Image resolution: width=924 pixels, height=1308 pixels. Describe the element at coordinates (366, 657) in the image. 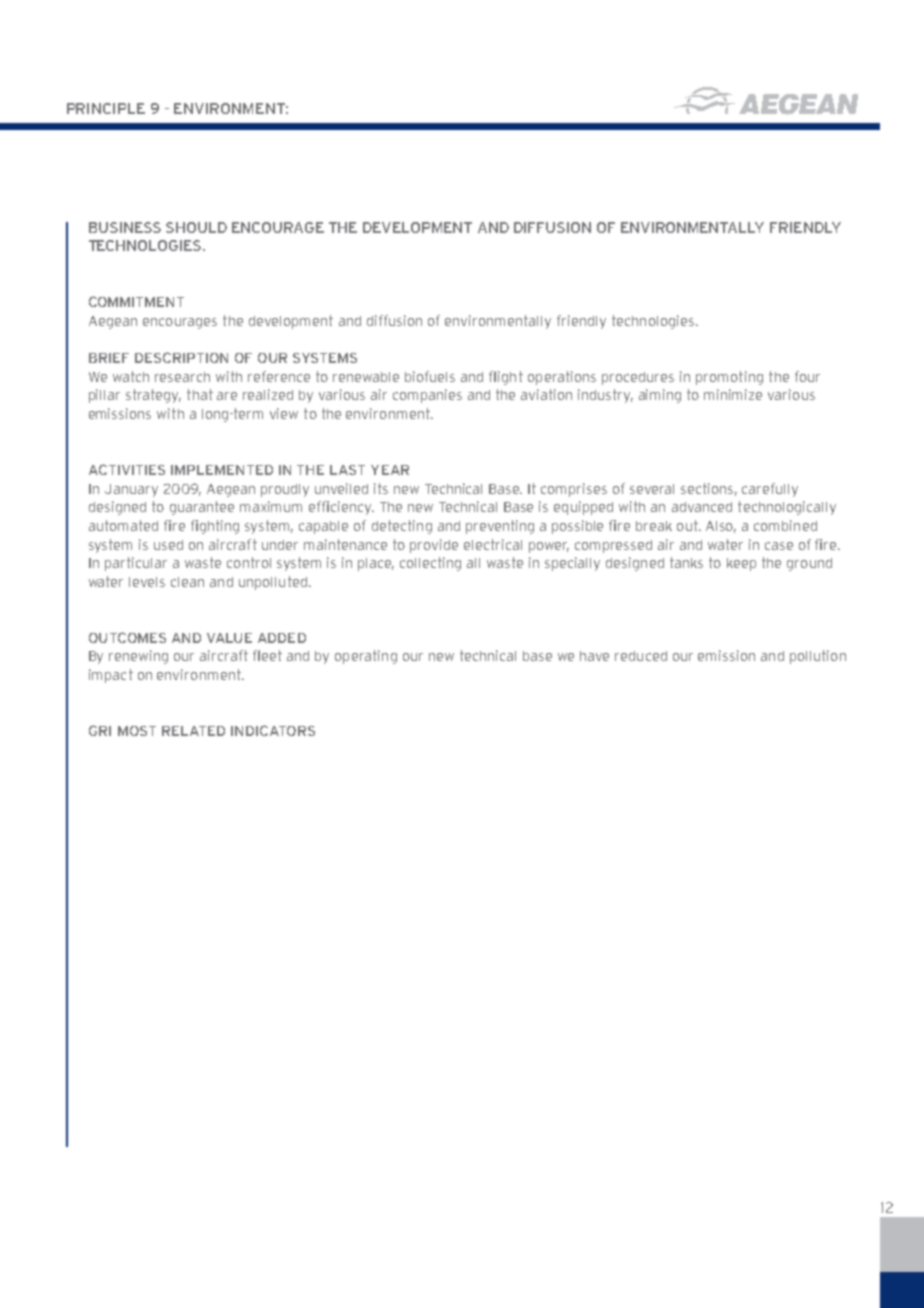

I see `operating` at that location.
